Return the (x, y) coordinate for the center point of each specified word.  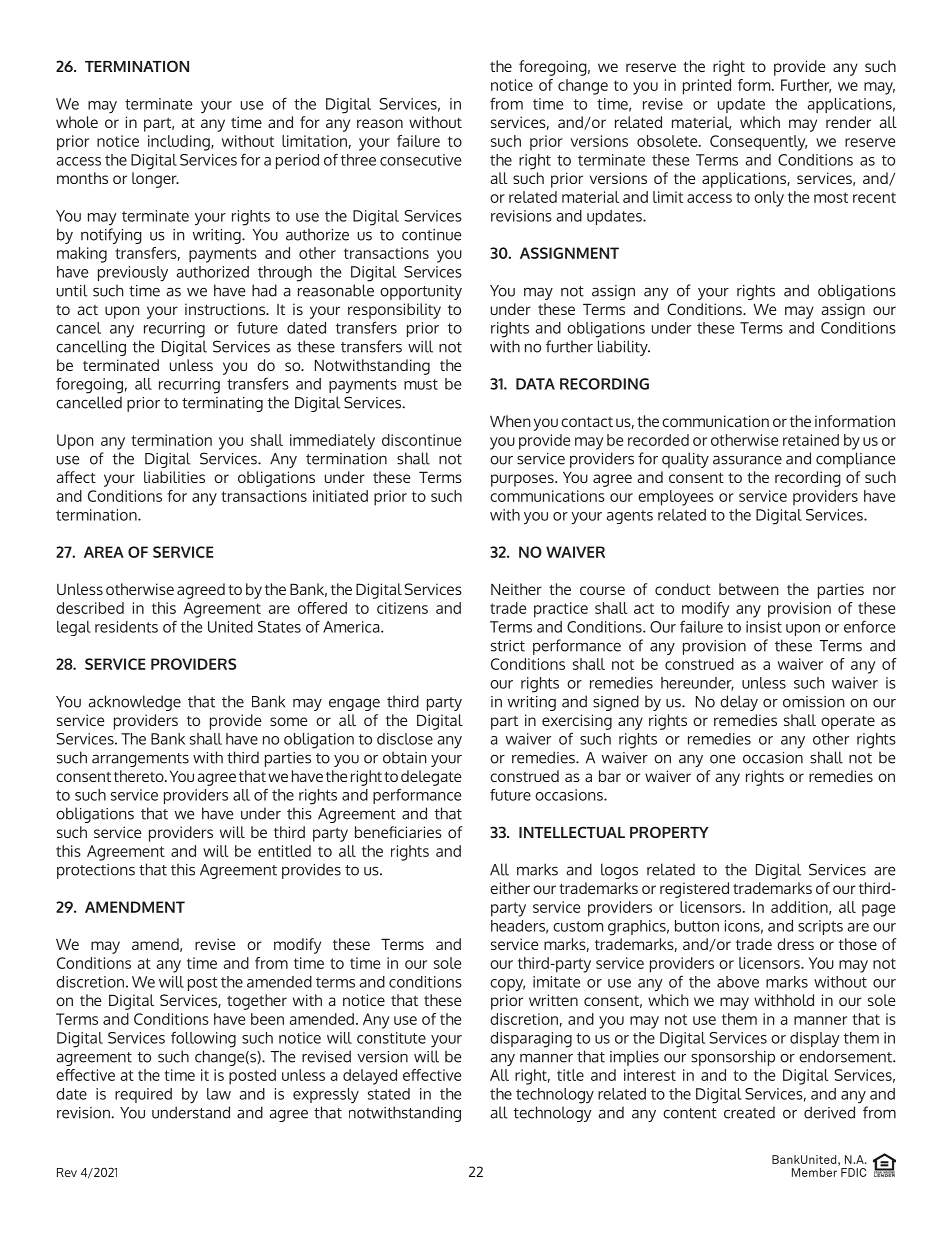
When (510, 421)
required (143, 1095)
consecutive (420, 160)
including (180, 143)
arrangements (140, 760)
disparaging (531, 1040)
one (722, 759)
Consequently (758, 143)
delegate (431, 778)
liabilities (174, 477)
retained (811, 440)
